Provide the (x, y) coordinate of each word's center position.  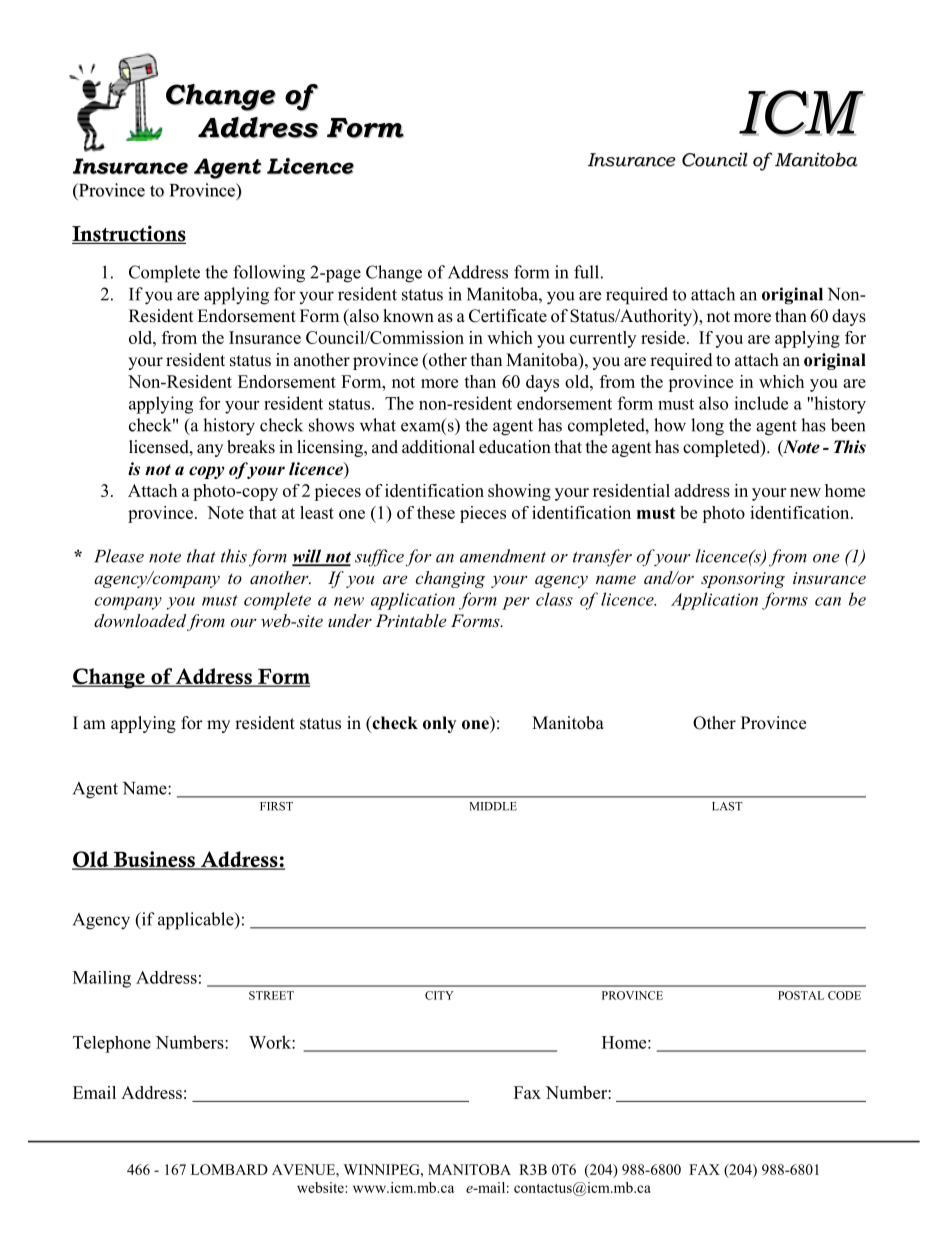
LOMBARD (229, 1169)
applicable (197, 921)
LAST (727, 806)
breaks (251, 447)
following (269, 274)
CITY (439, 995)
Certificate (508, 316)
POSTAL (801, 995)
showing (519, 492)
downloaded (140, 620)
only (439, 724)
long (707, 427)
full (586, 272)
